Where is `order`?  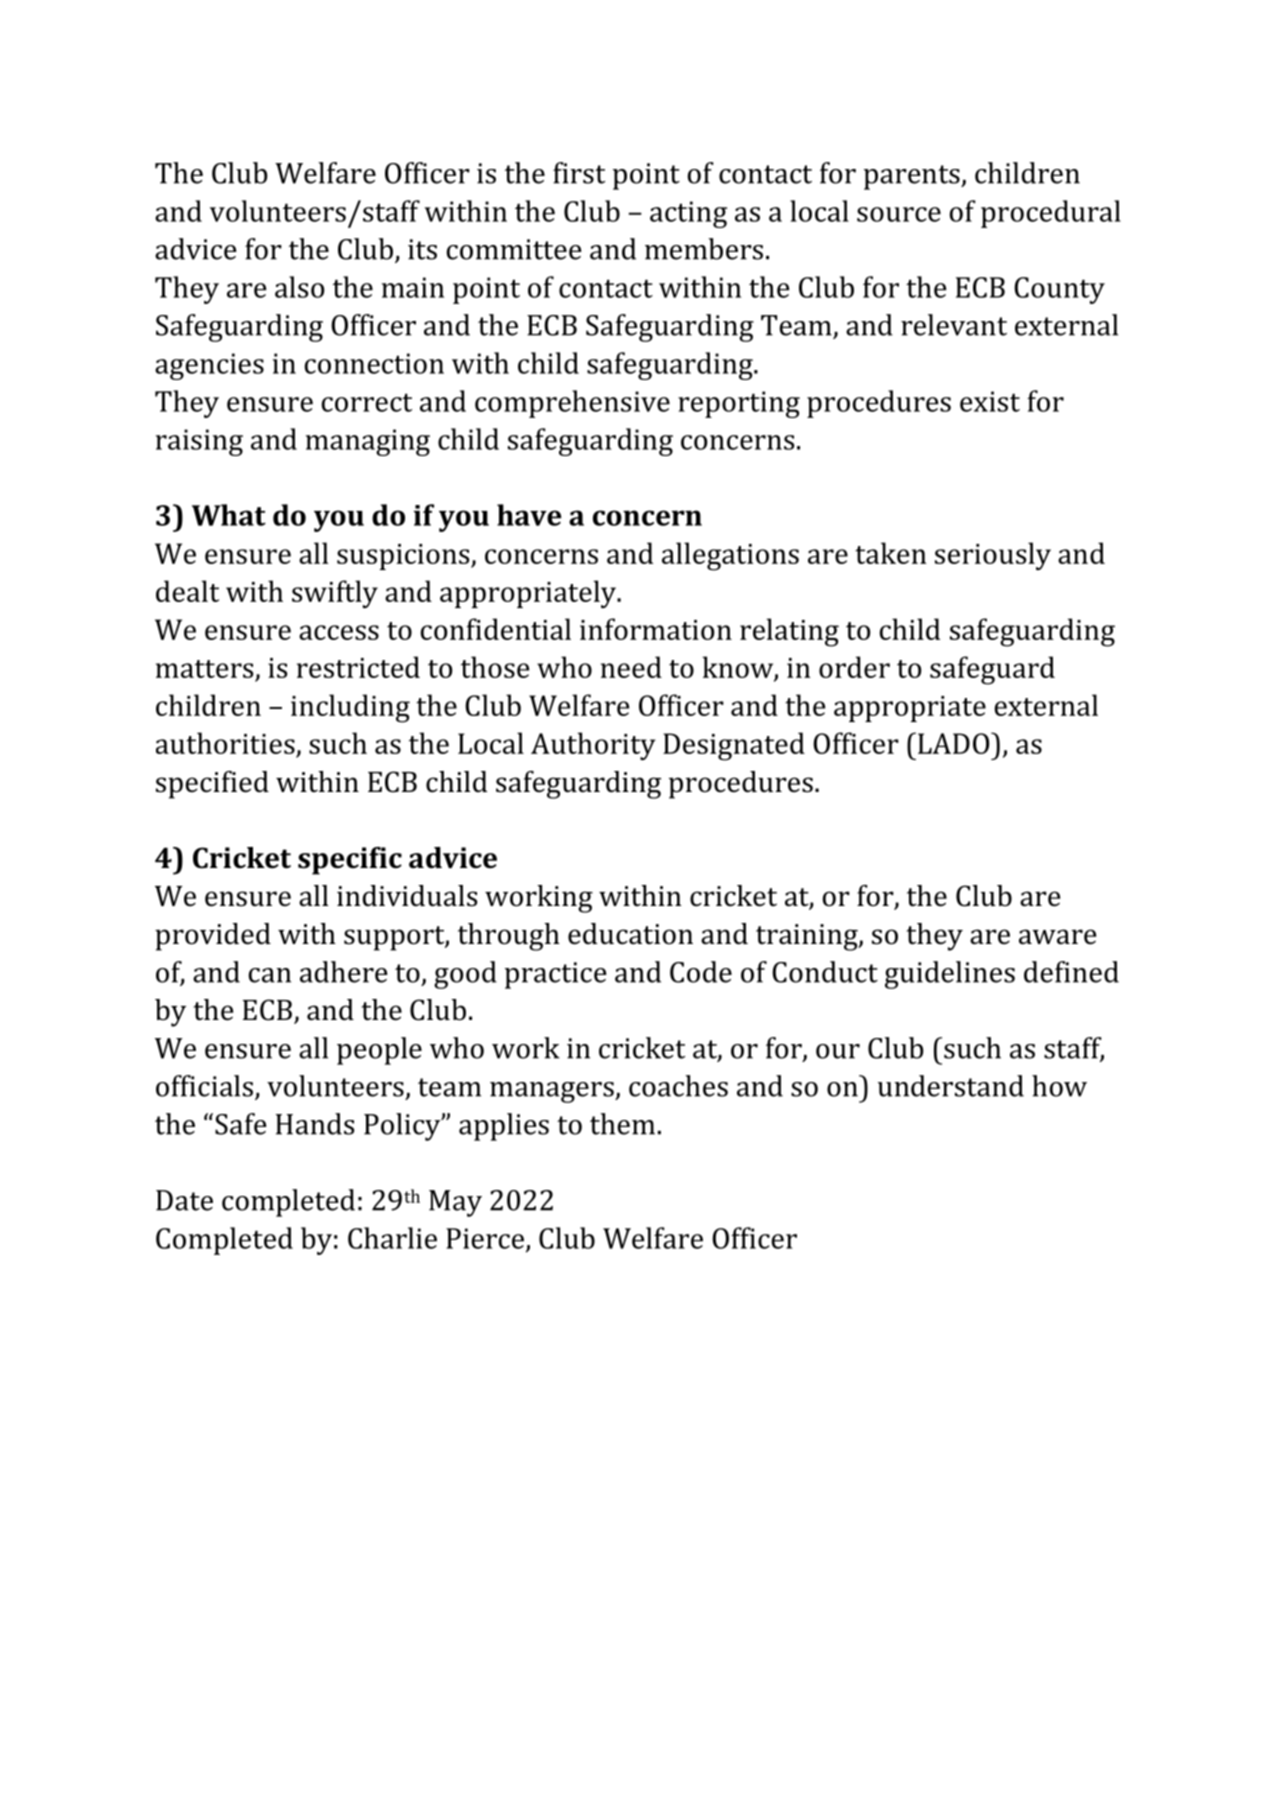 order is located at coordinates (854, 667).
